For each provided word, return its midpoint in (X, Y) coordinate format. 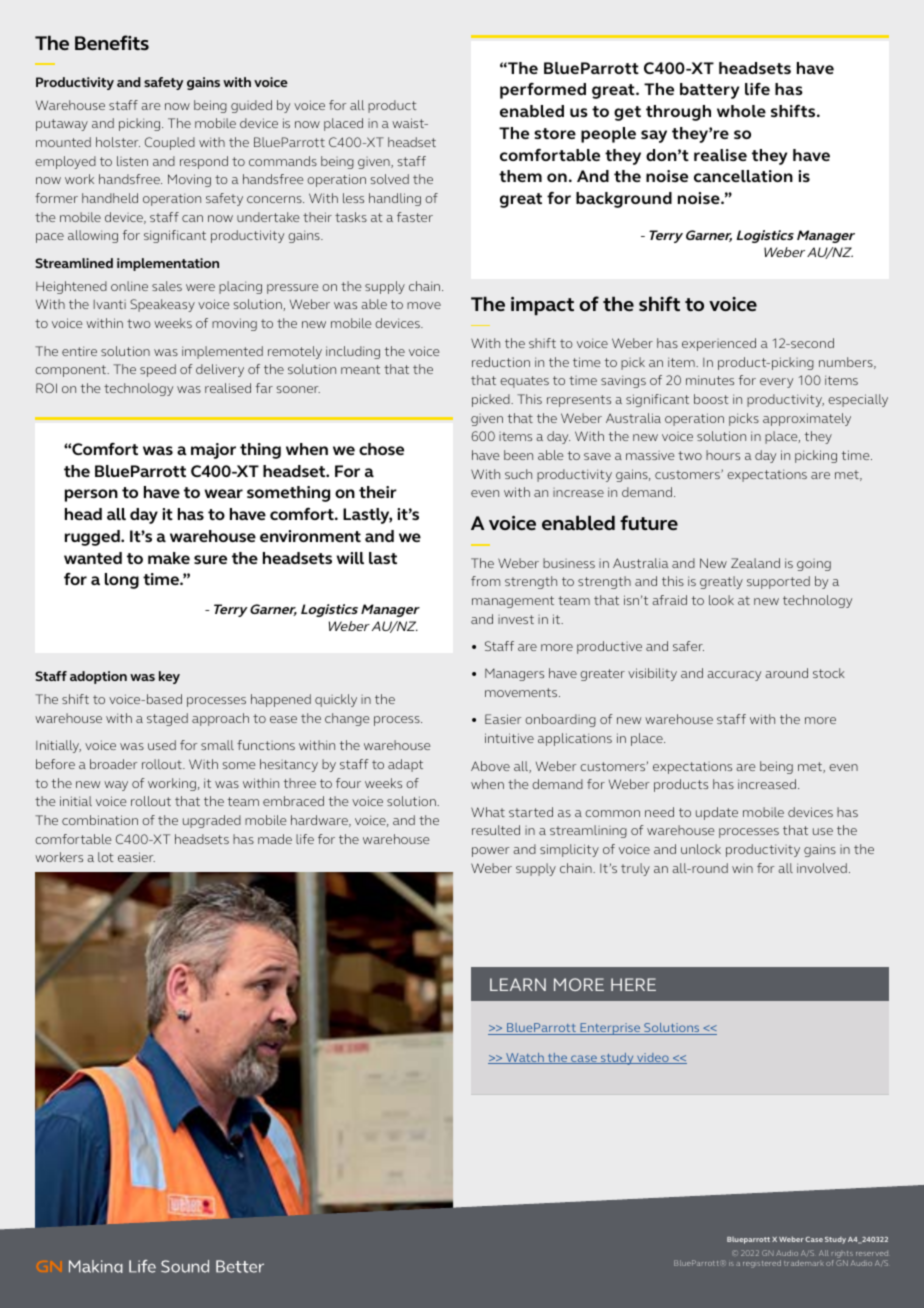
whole (741, 111)
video (653, 1058)
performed (543, 91)
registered (762, 1264)
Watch (525, 1058)
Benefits (112, 42)
